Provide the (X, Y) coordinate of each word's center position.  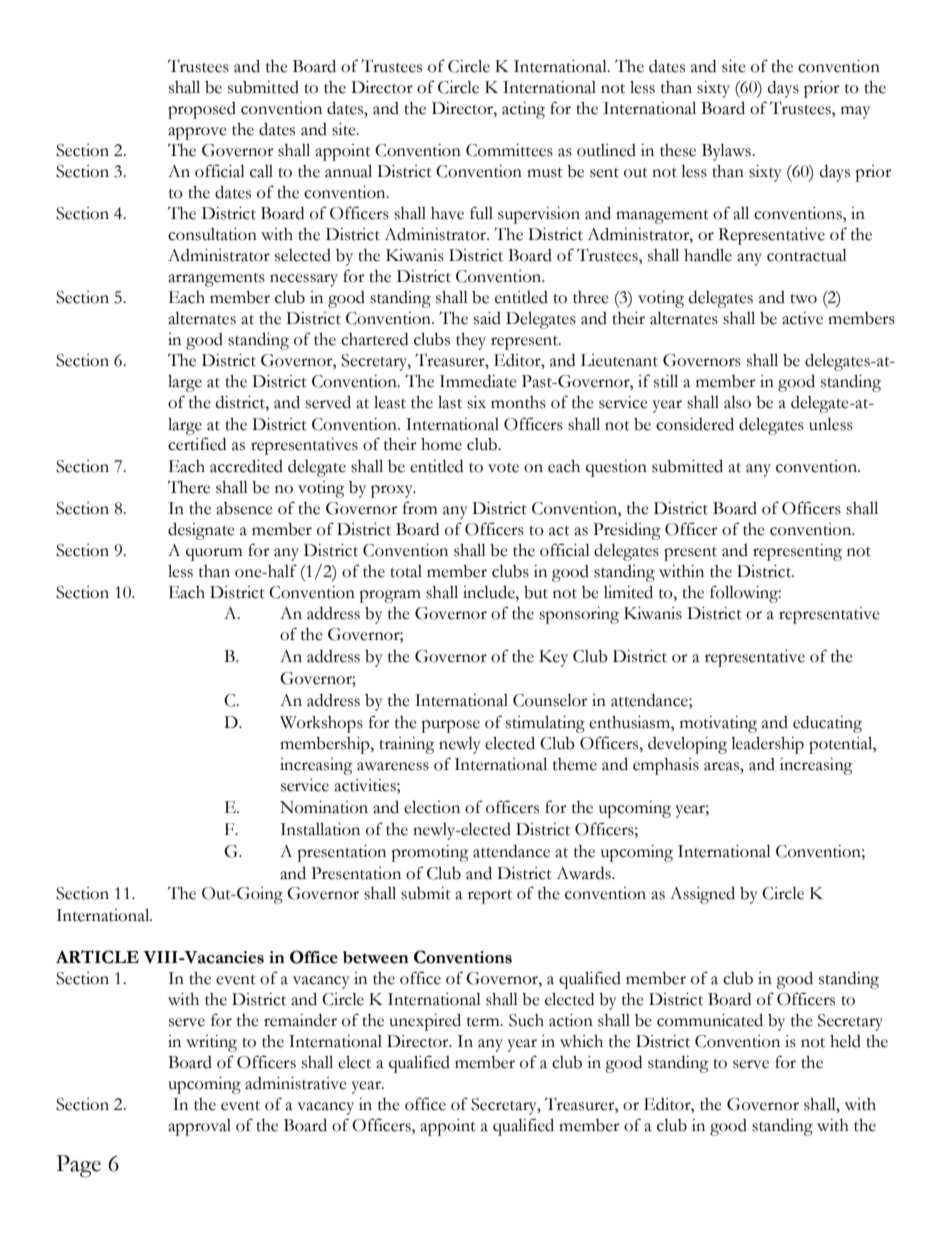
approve (197, 133)
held (845, 1041)
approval (199, 1127)
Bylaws (727, 152)
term (484, 1022)
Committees (509, 150)
